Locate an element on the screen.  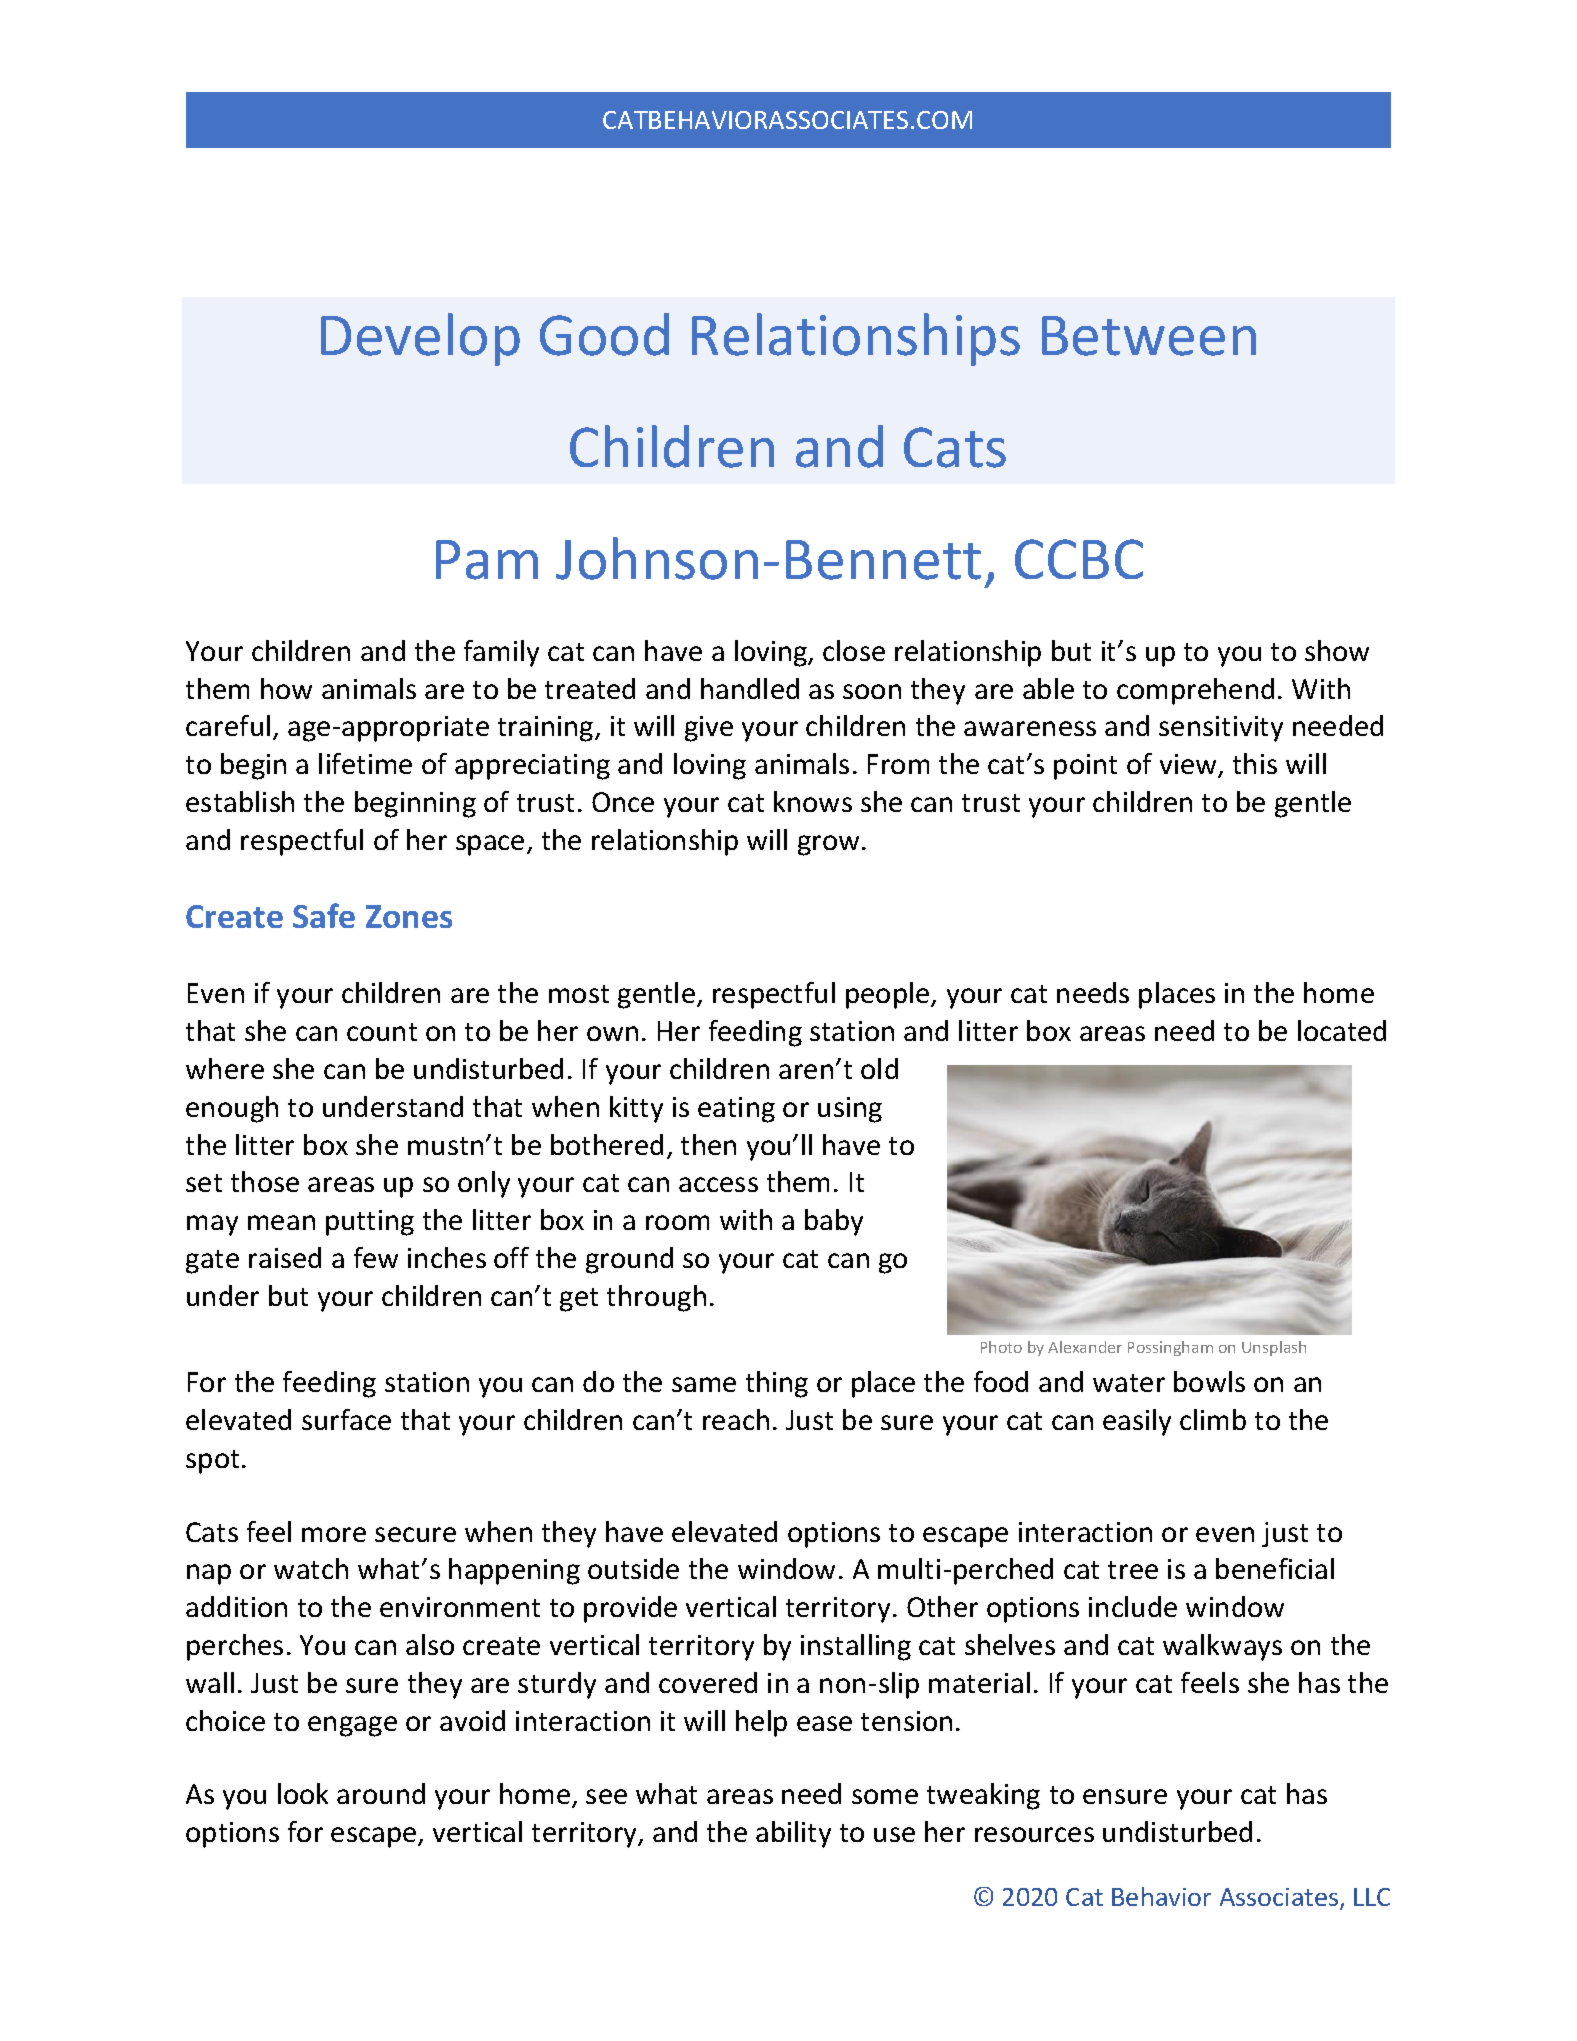
ability is located at coordinates (793, 1834).
